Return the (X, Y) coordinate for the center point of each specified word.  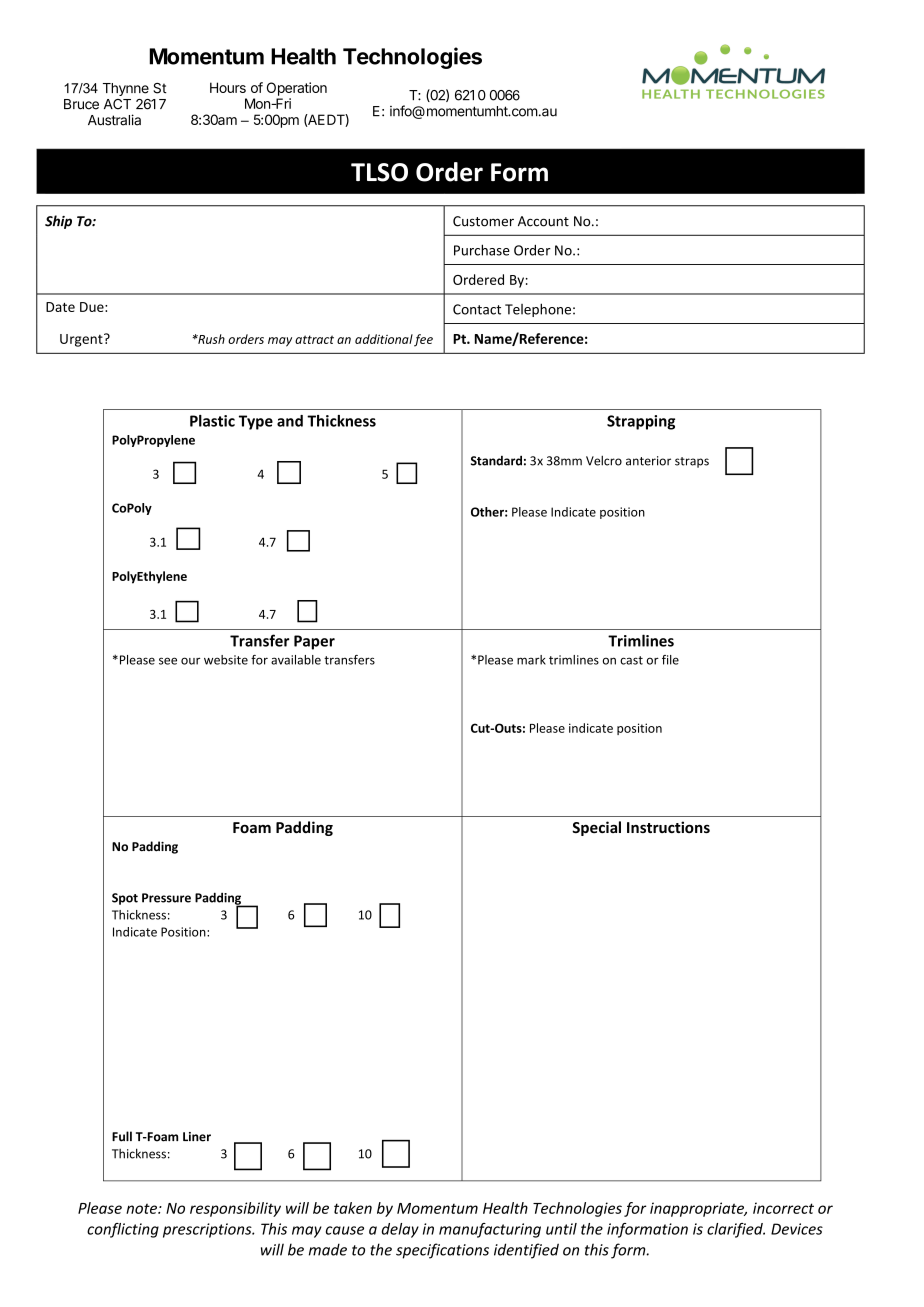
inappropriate (698, 1209)
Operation (297, 89)
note (142, 1209)
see (168, 661)
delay (400, 1230)
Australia (114, 120)
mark (531, 660)
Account (543, 221)
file (670, 660)
